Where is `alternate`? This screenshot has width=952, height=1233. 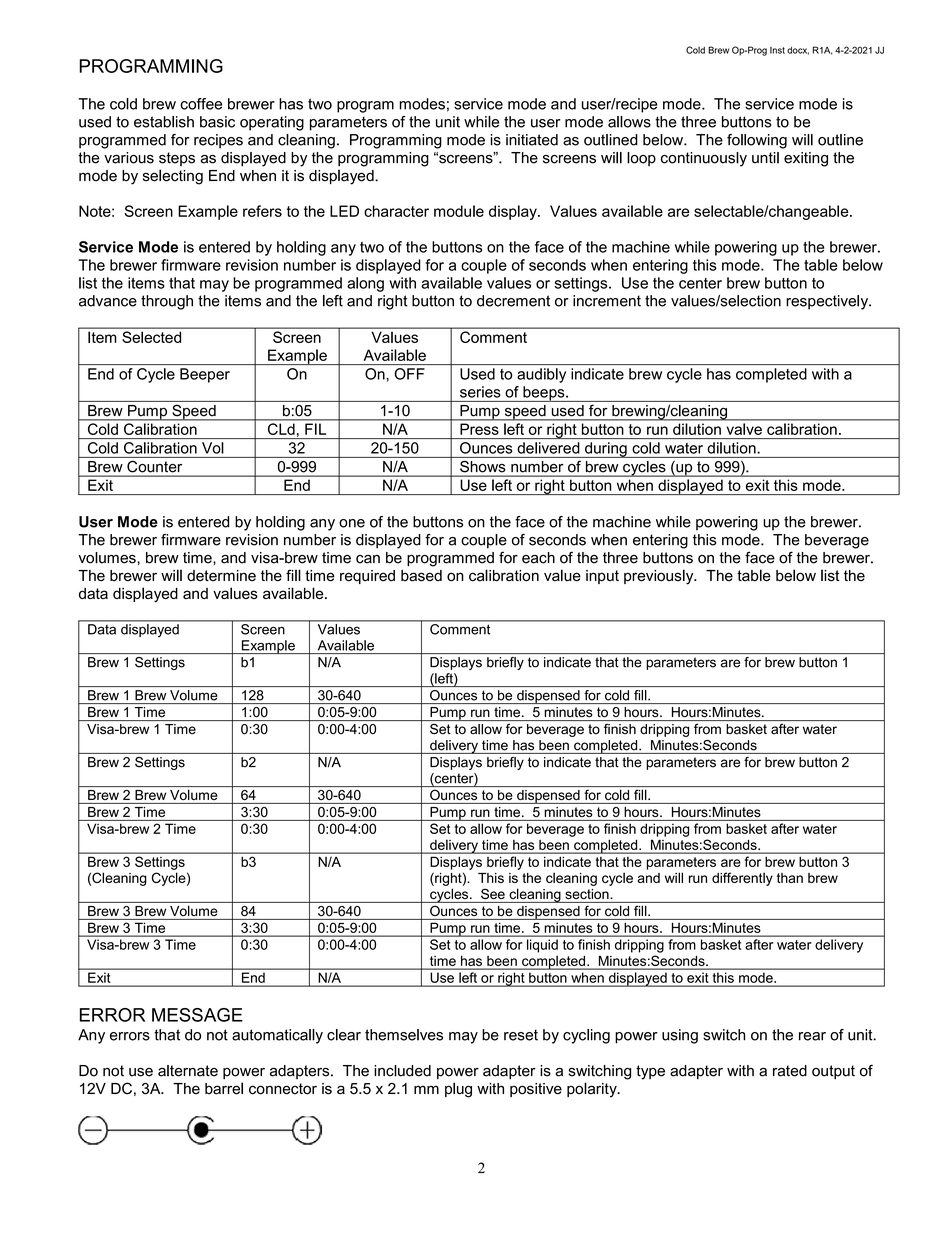 alternate is located at coordinates (188, 1071).
